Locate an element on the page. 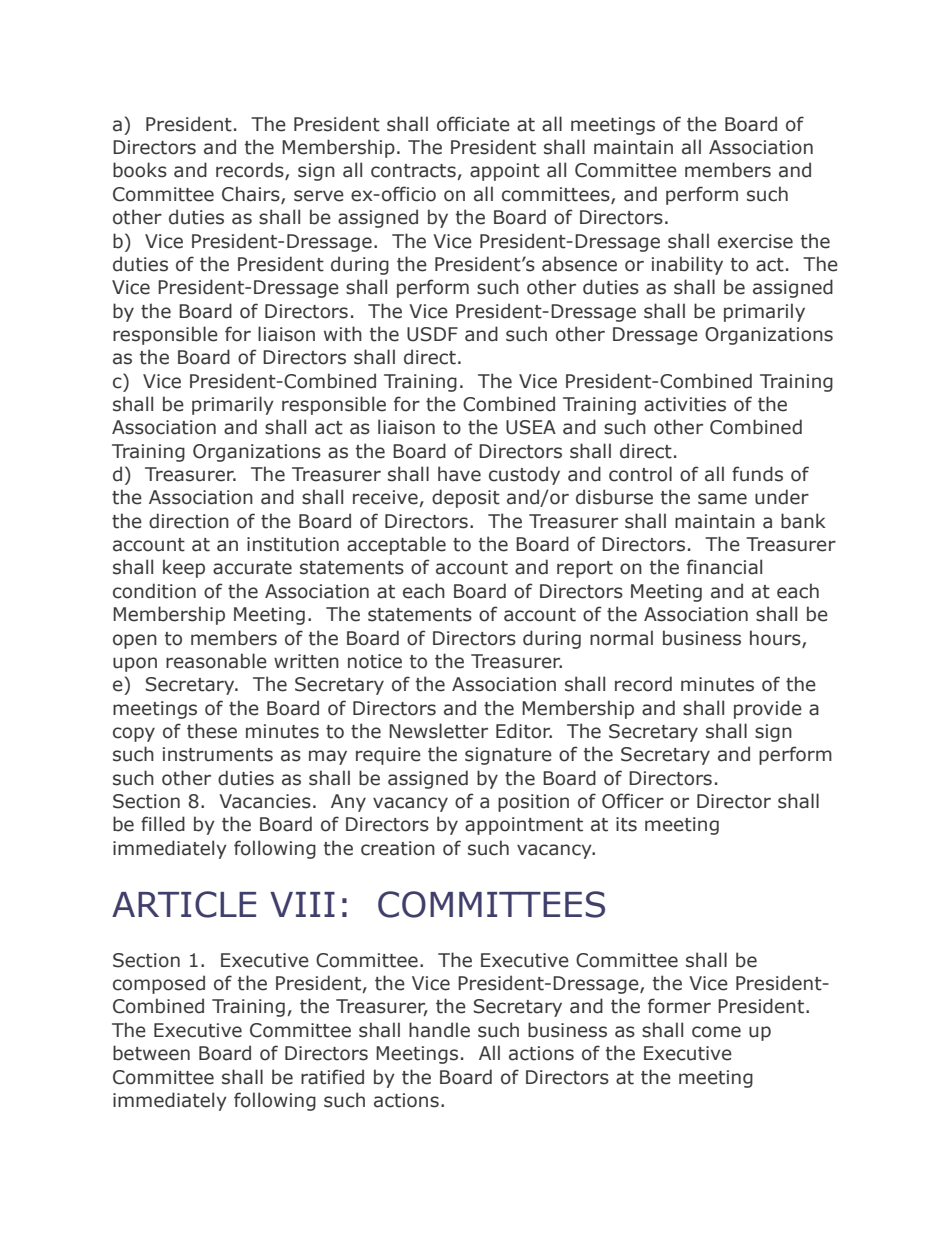 The image size is (952, 1233). notice is located at coordinates (375, 661).
